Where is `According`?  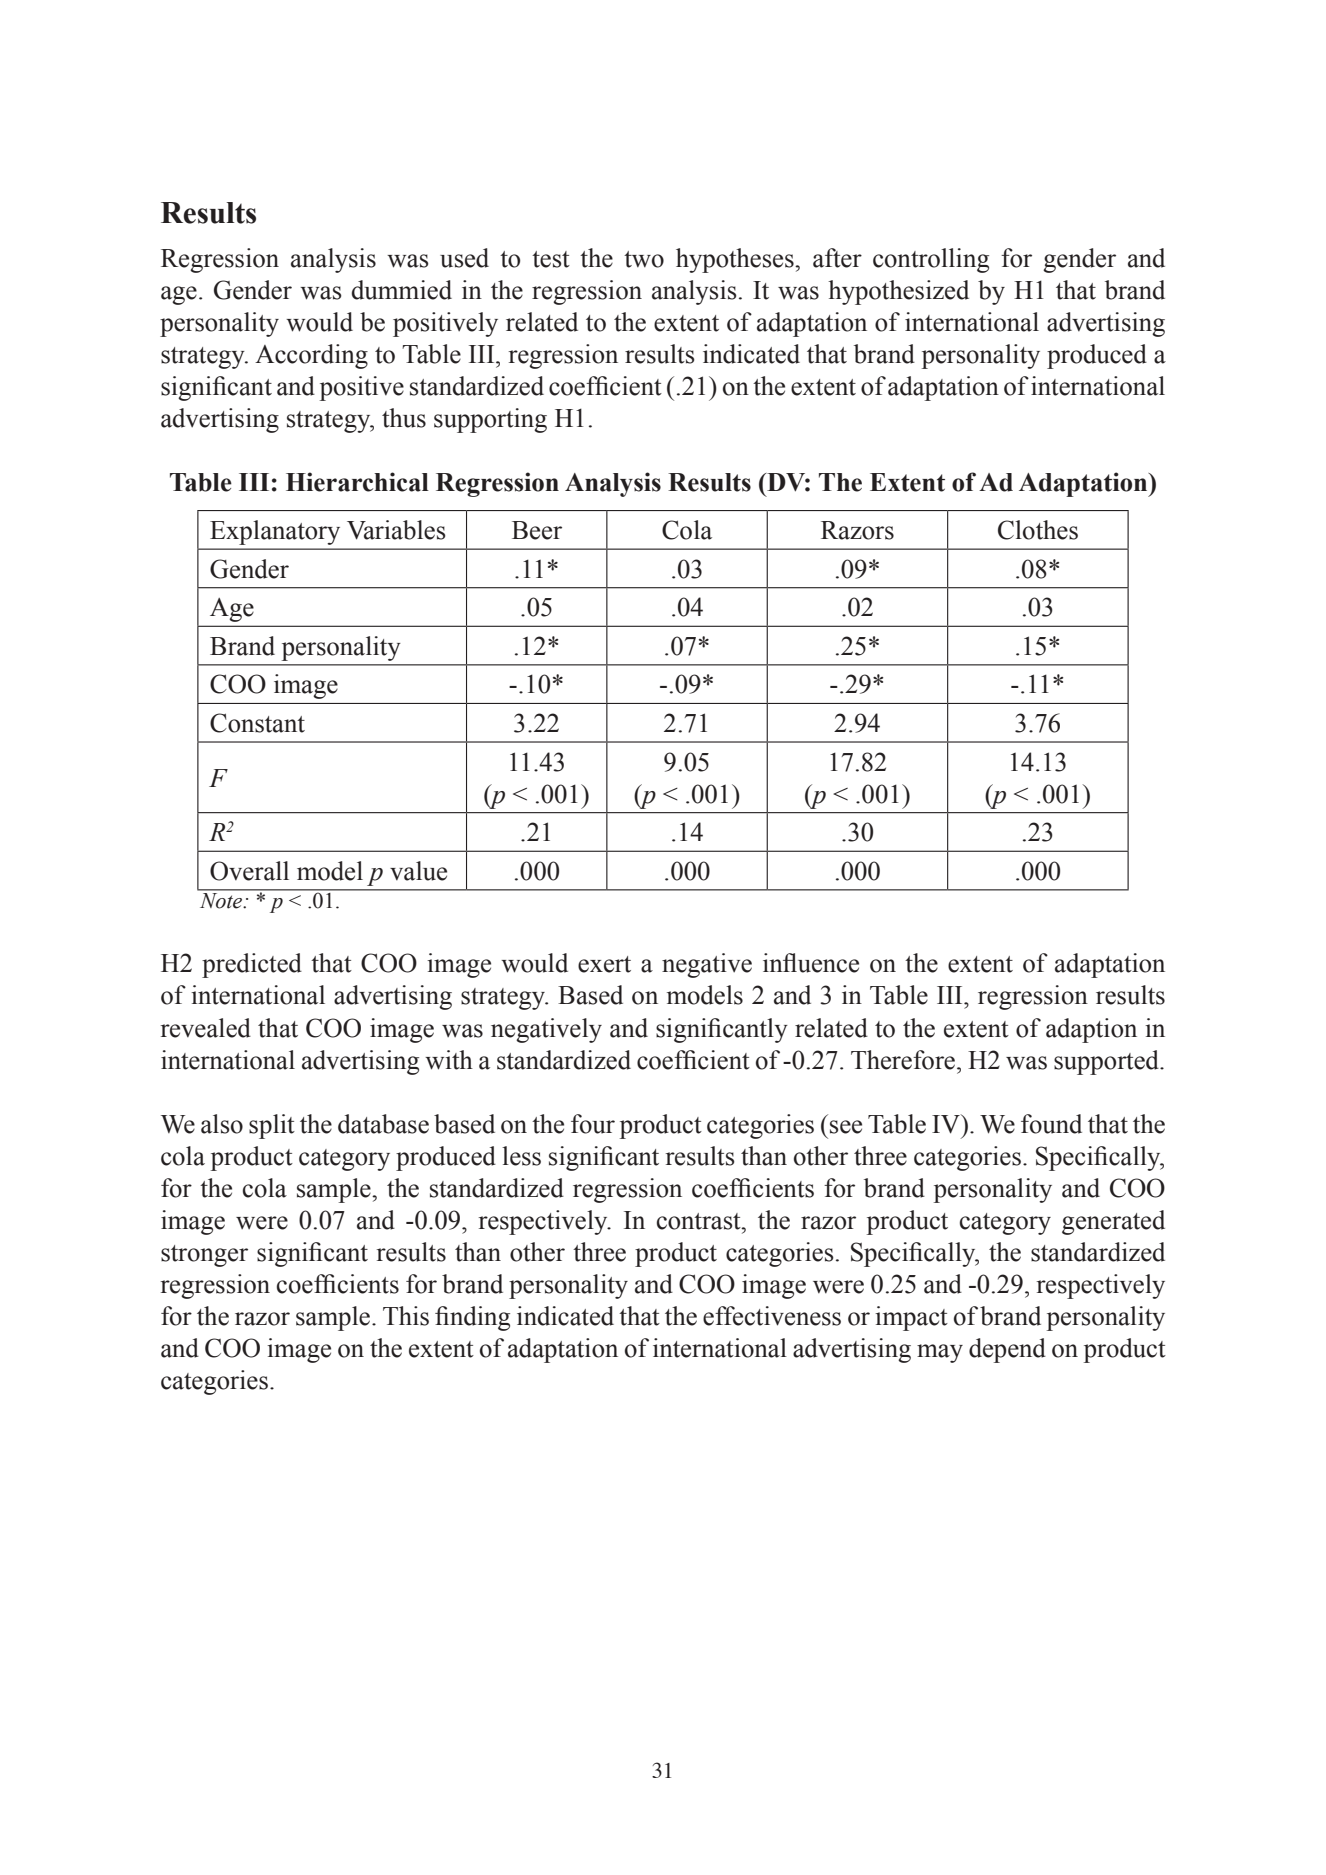 According is located at coordinates (311, 356).
